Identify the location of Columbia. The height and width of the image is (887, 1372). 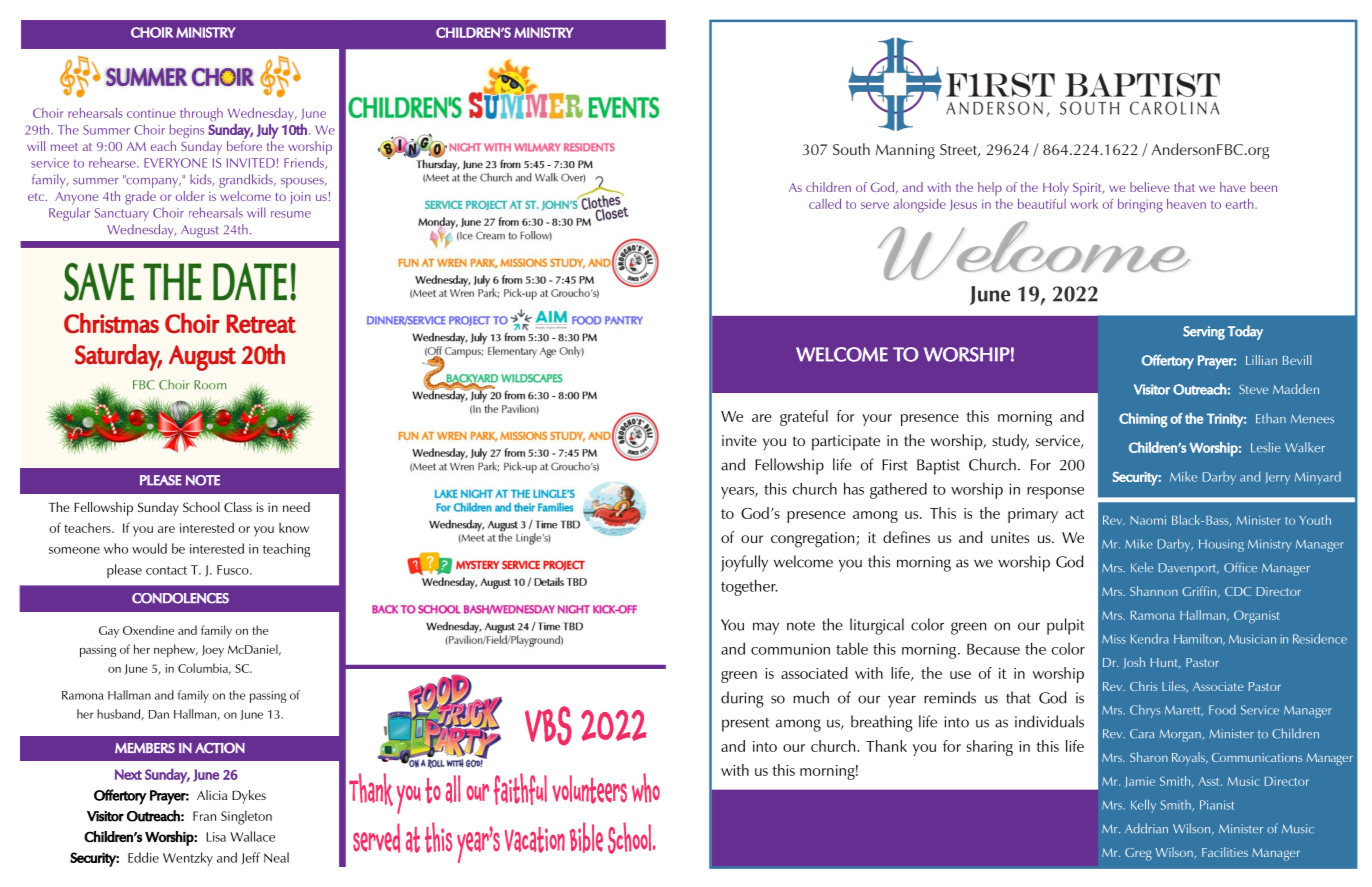
(204, 669).
